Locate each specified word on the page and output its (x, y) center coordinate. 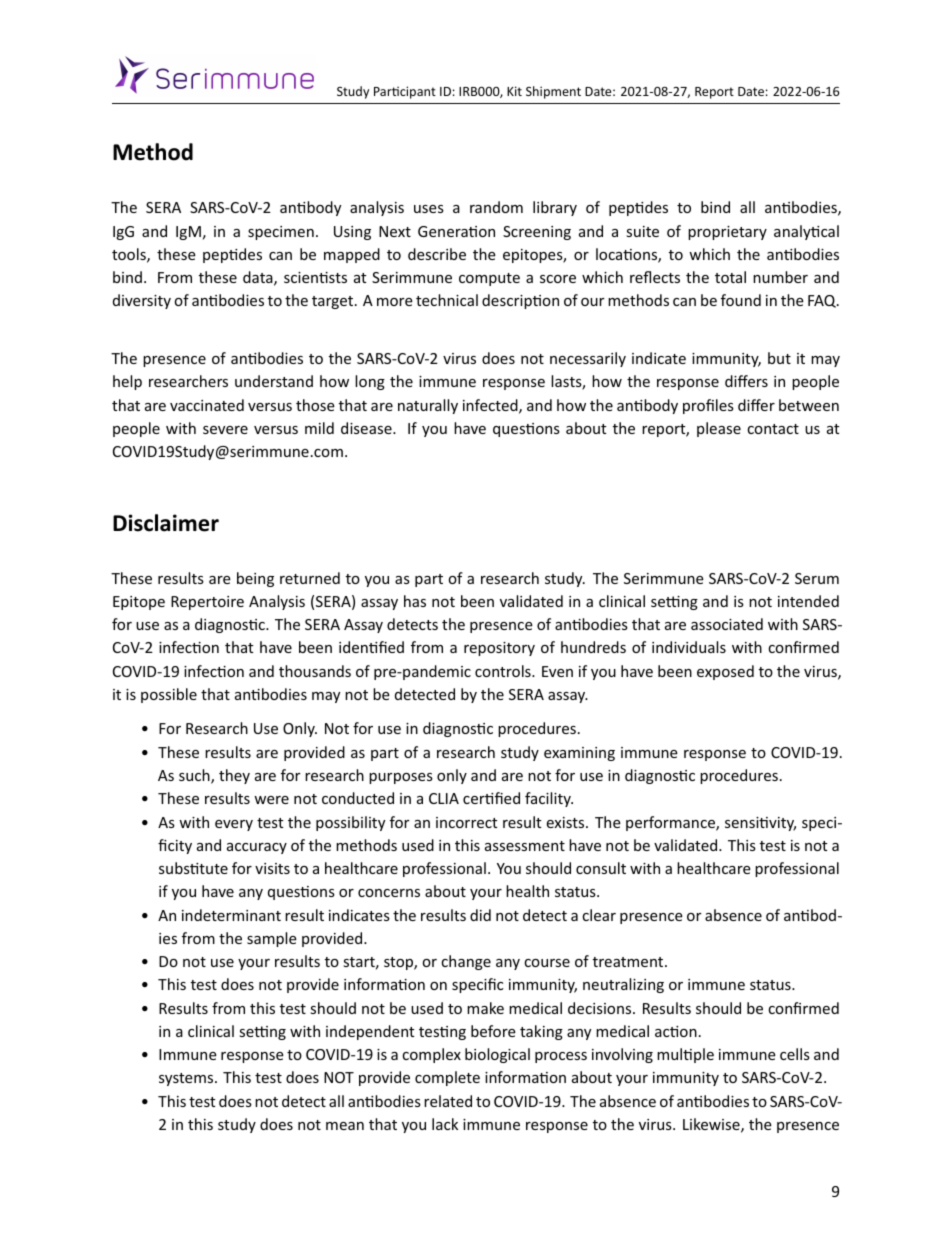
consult (601, 868)
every (234, 825)
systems (187, 1079)
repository (499, 649)
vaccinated (207, 405)
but (779, 358)
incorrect (467, 822)
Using (352, 233)
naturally (428, 406)
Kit (514, 91)
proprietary (727, 233)
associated (727, 624)
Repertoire (207, 603)
